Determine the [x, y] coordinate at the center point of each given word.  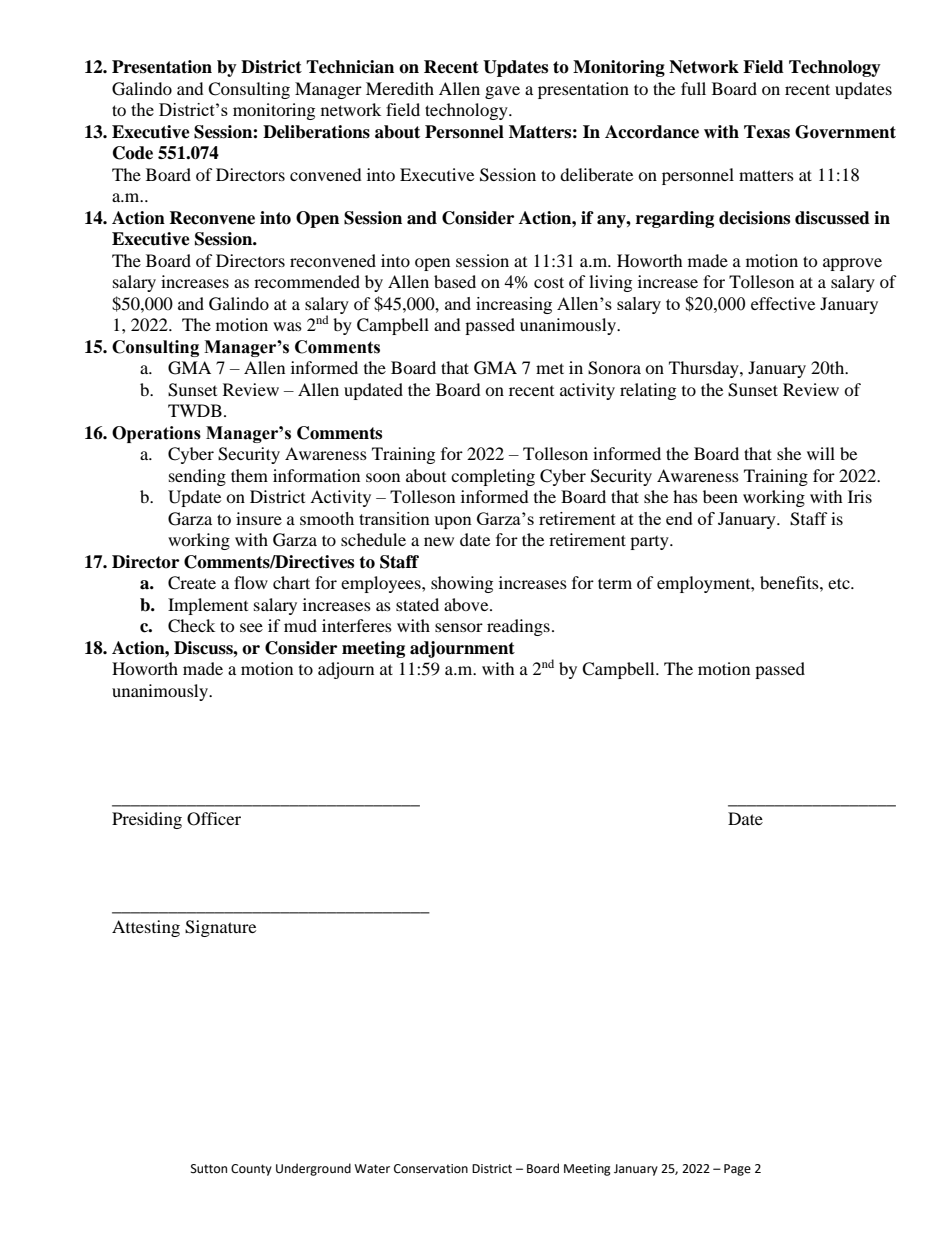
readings [518, 627]
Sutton [209, 1169]
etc [840, 583]
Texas [767, 132]
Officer [214, 819]
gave [502, 92]
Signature [220, 928]
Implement [208, 606]
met [550, 368]
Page [737, 1170]
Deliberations [316, 132]
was [287, 326]
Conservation [431, 1169]
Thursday [705, 369]
